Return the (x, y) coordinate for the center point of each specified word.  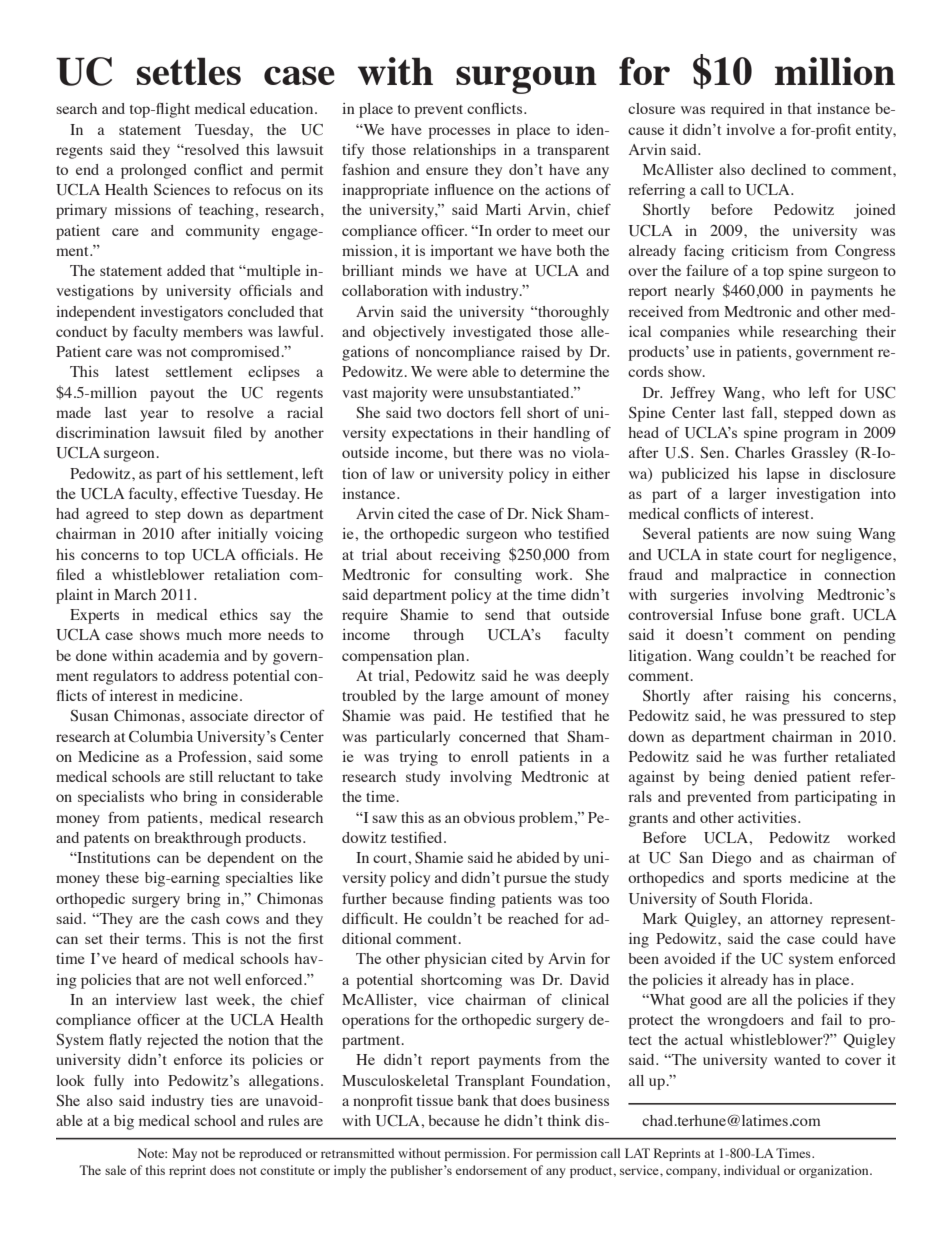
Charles (760, 452)
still (201, 776)
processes (459, 133)
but (463, 452)
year (154, 416)
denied (775, 776)
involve (750, 129)
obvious (489, 817)
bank (473, 1100)
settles (189, 71)
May (184, 1154)
